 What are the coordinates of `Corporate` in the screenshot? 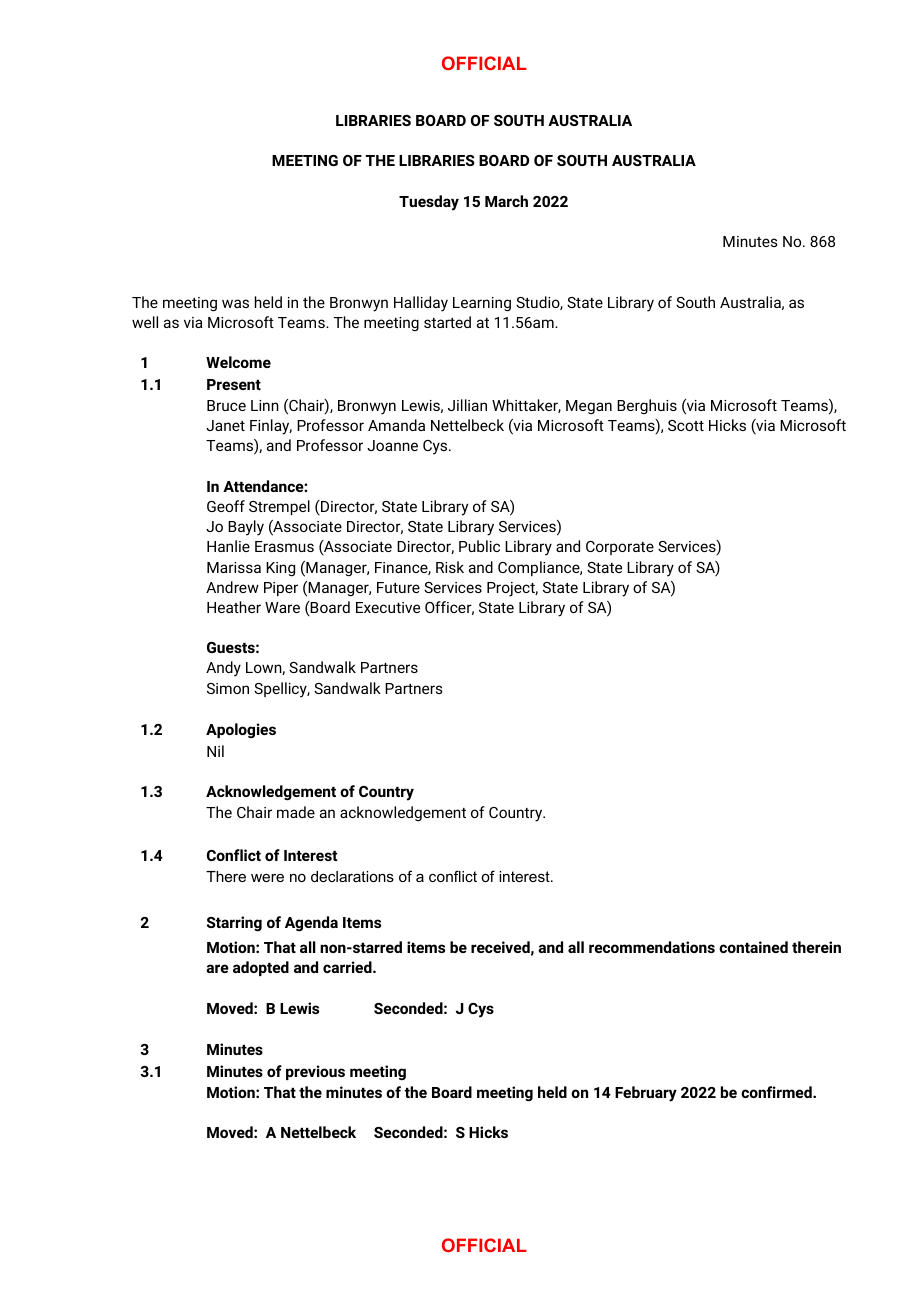 It's located at (620, 548).
